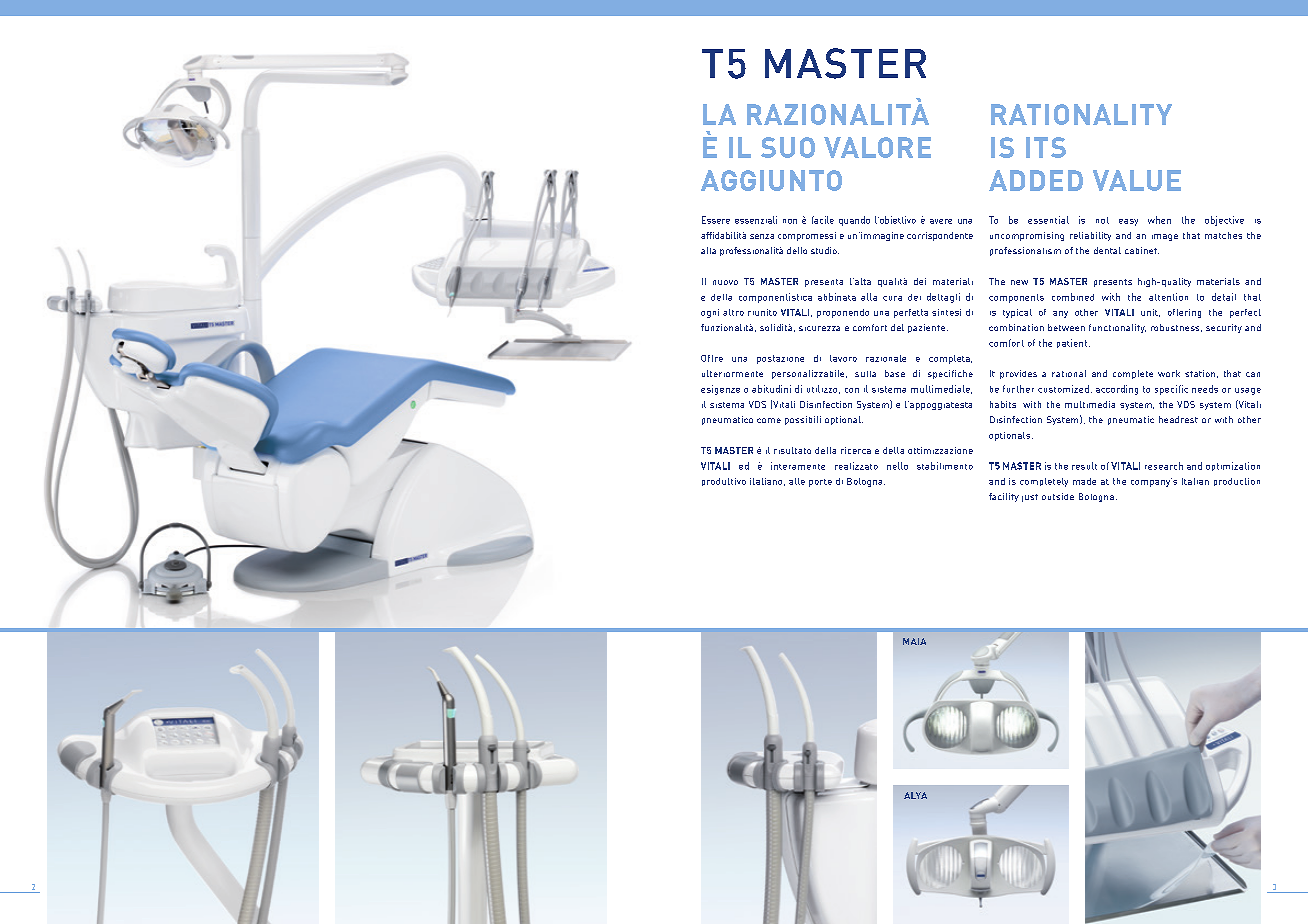  What do you see at coordinates (1030, 498) in the screenshot?
I see `just` at bounding box center [1030, 498].
